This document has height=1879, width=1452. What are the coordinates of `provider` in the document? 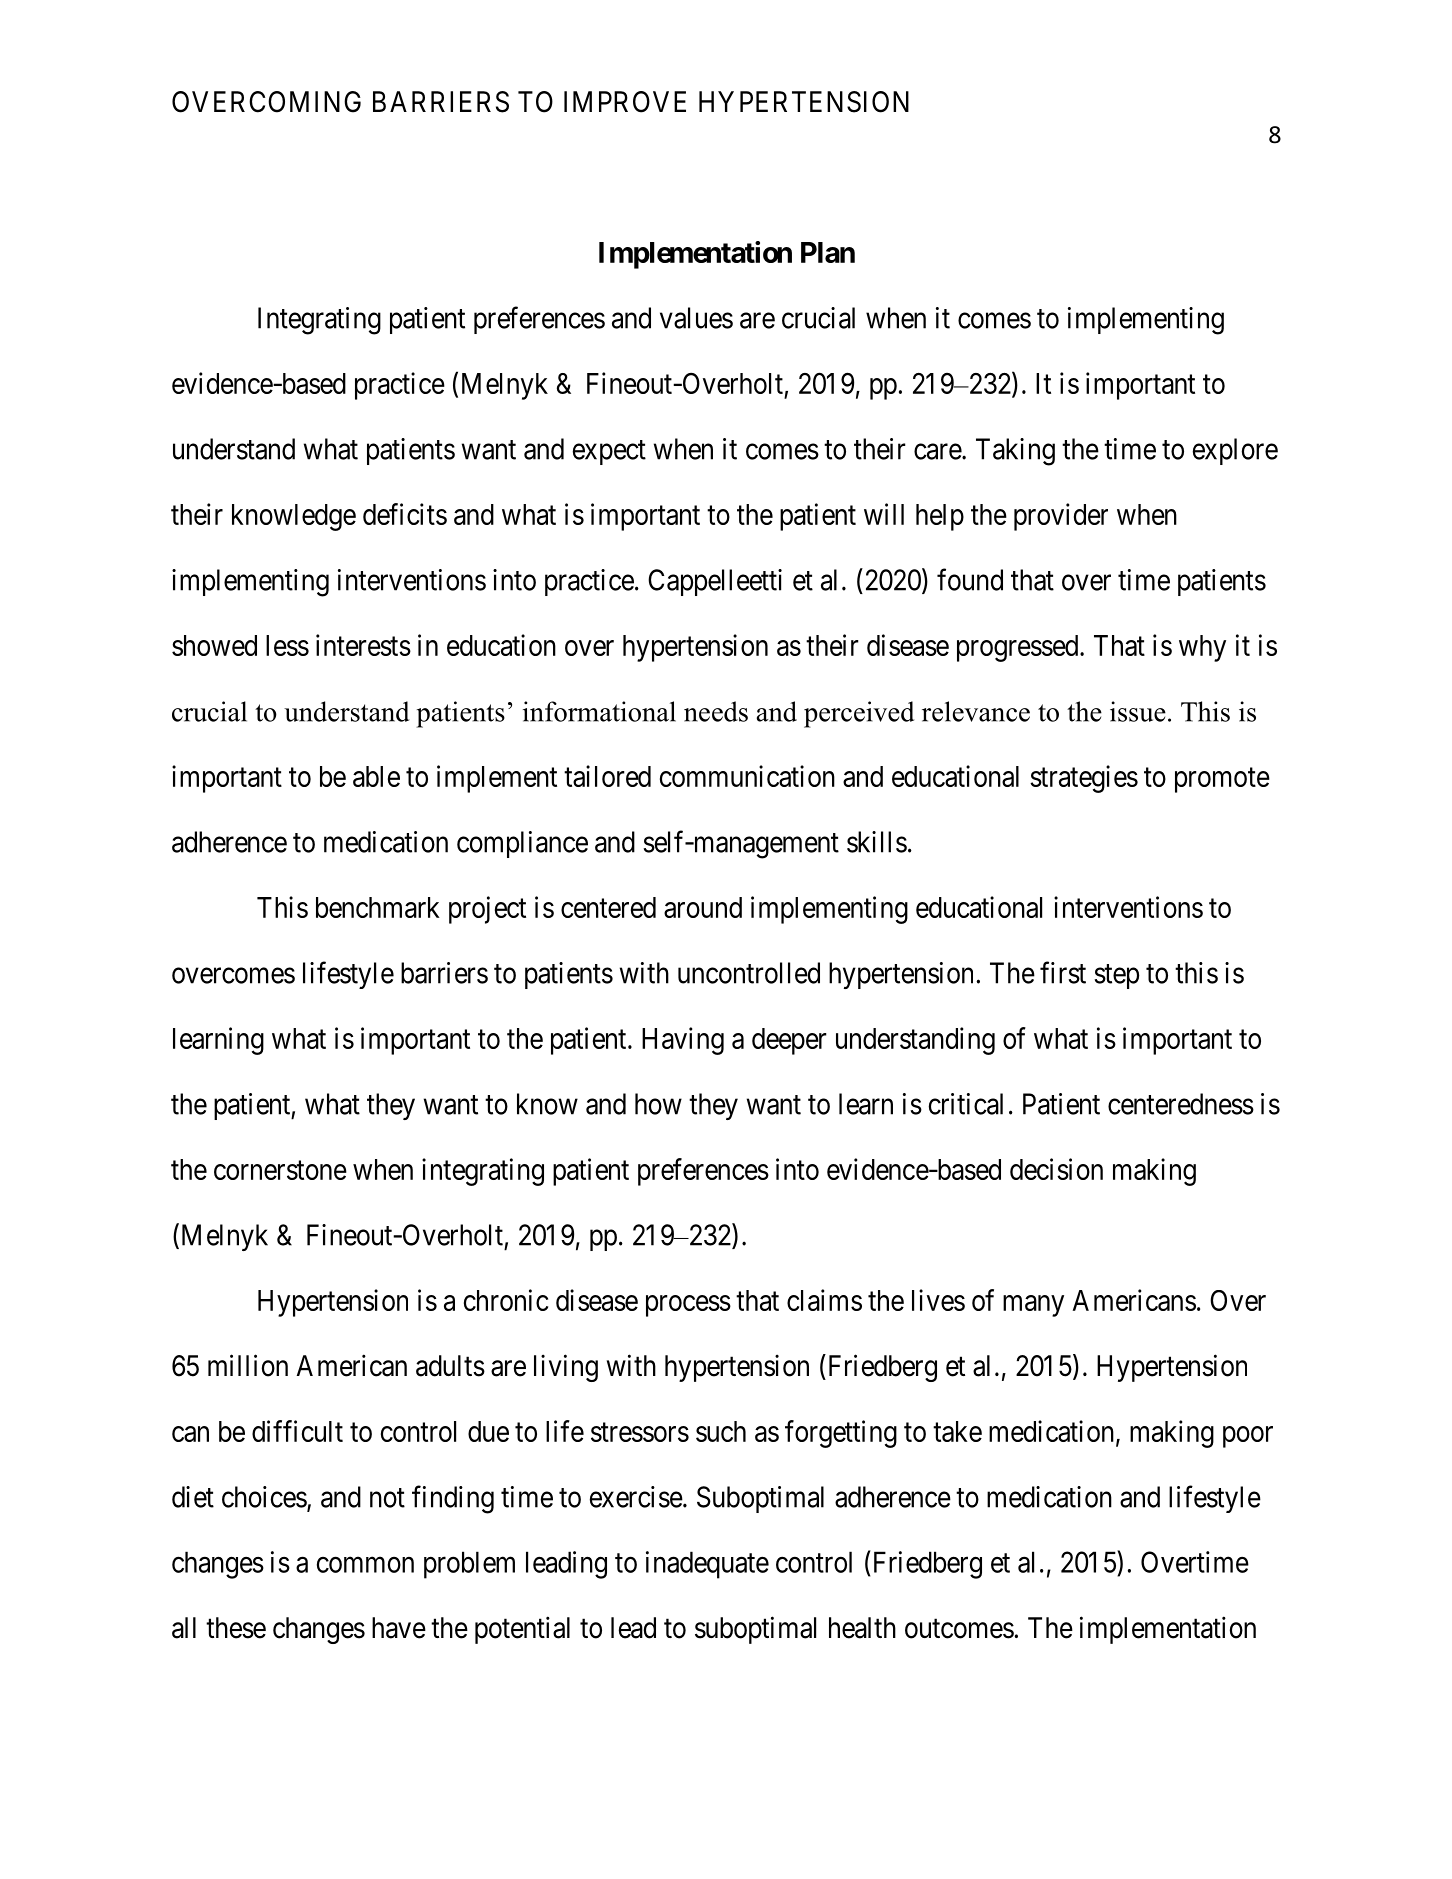 It's located at (1061, 517).
